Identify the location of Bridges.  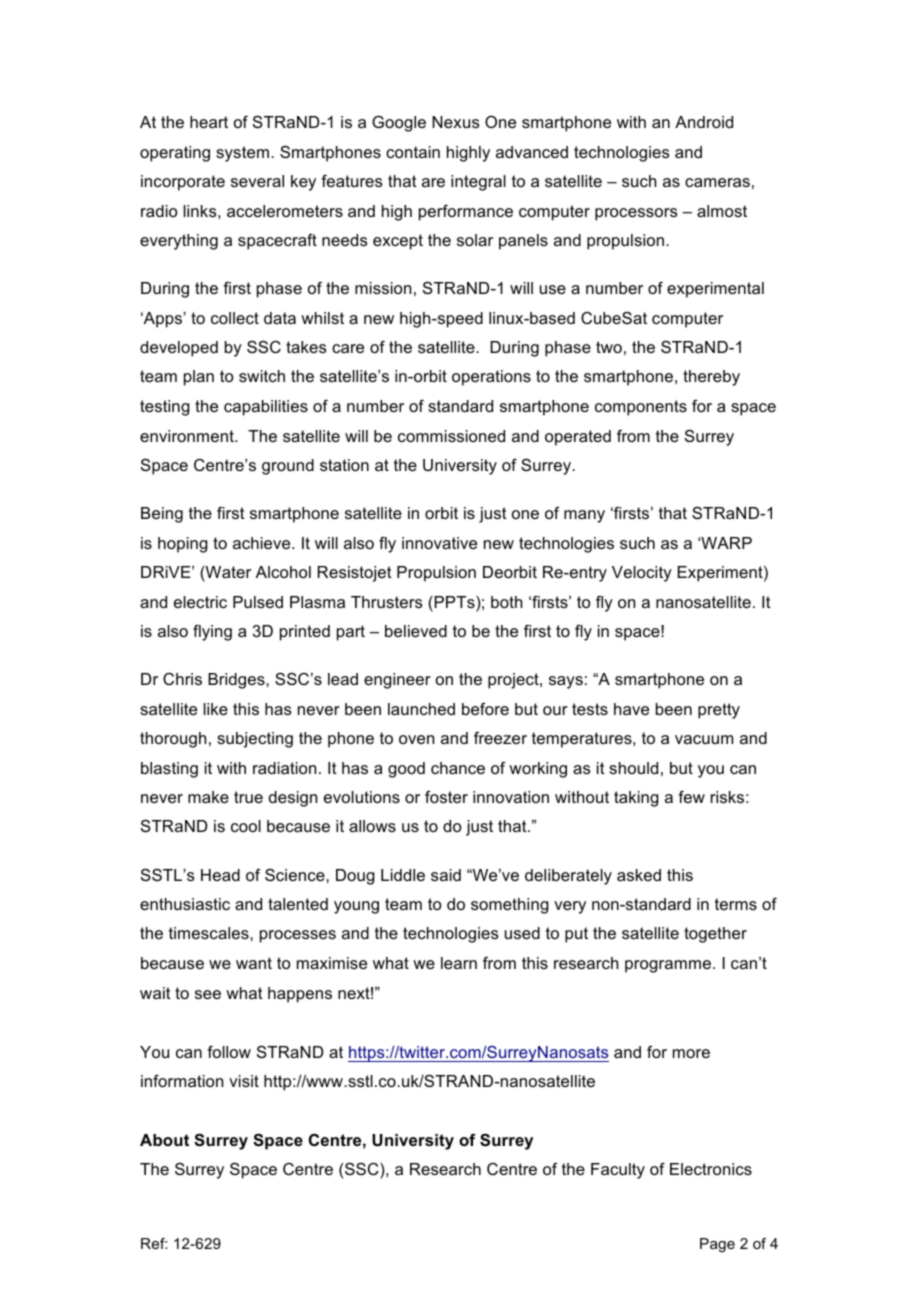
(237, 681).
